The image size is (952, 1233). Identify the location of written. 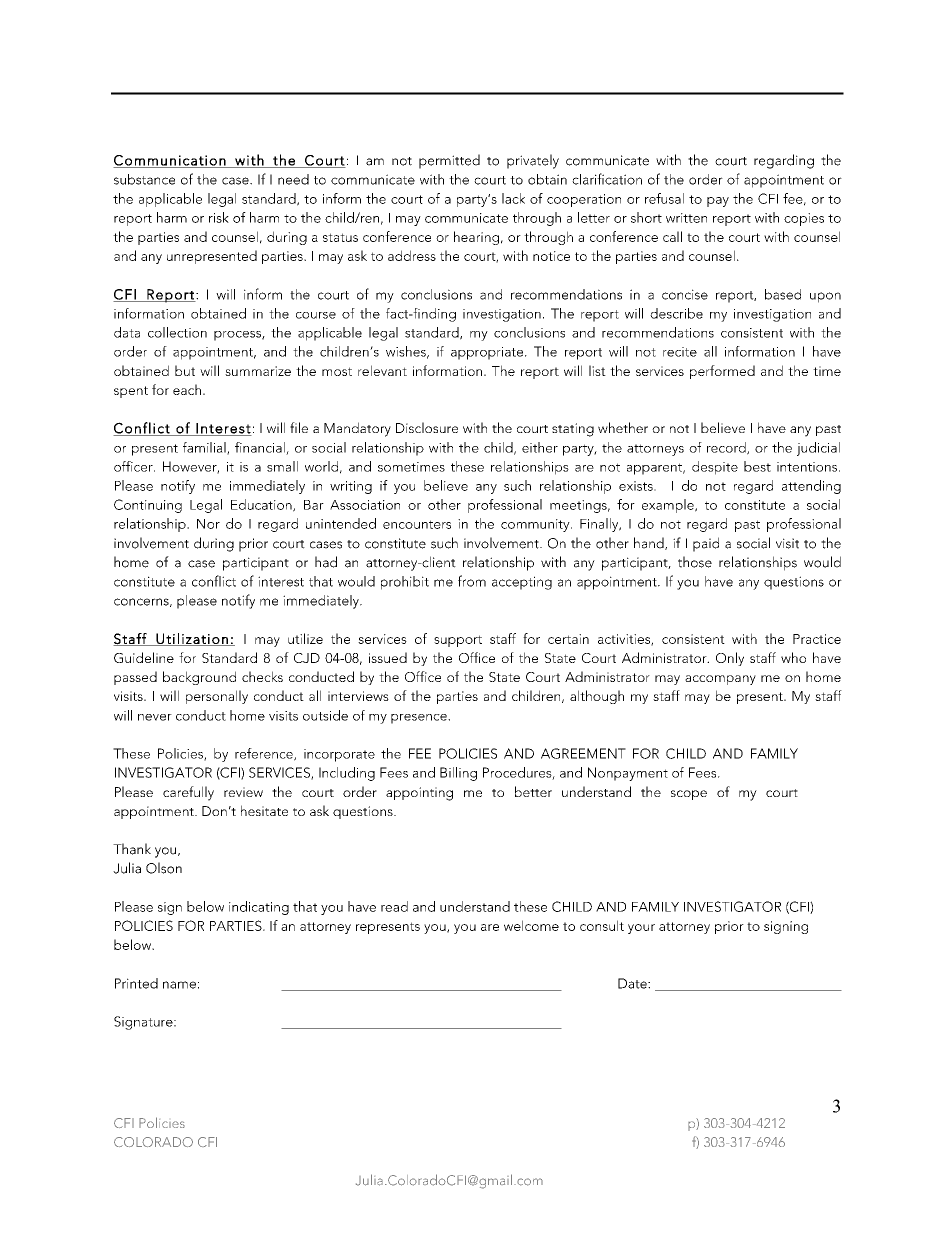
(686, 218).
